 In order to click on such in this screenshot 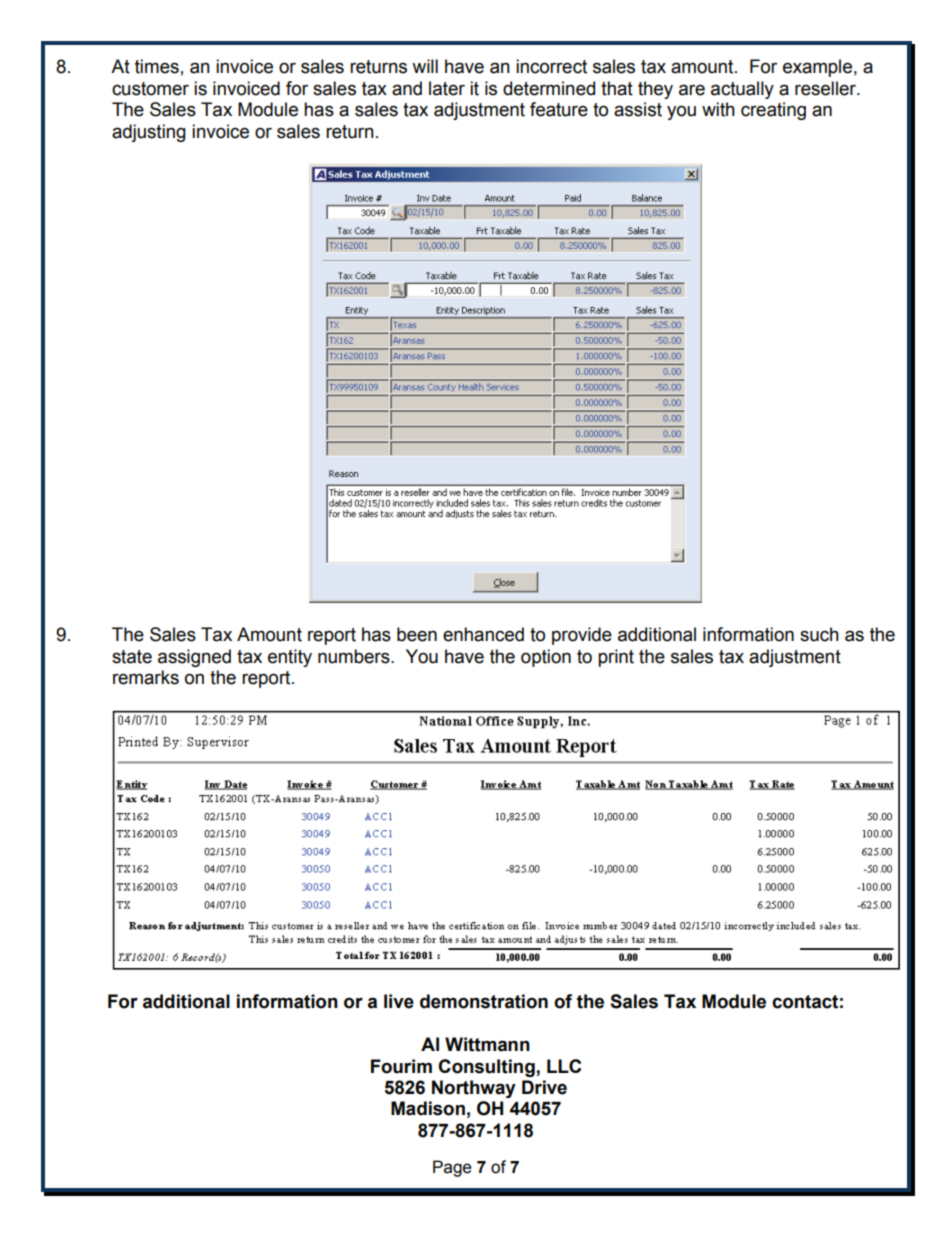, I will do `click(819, 634)`.
